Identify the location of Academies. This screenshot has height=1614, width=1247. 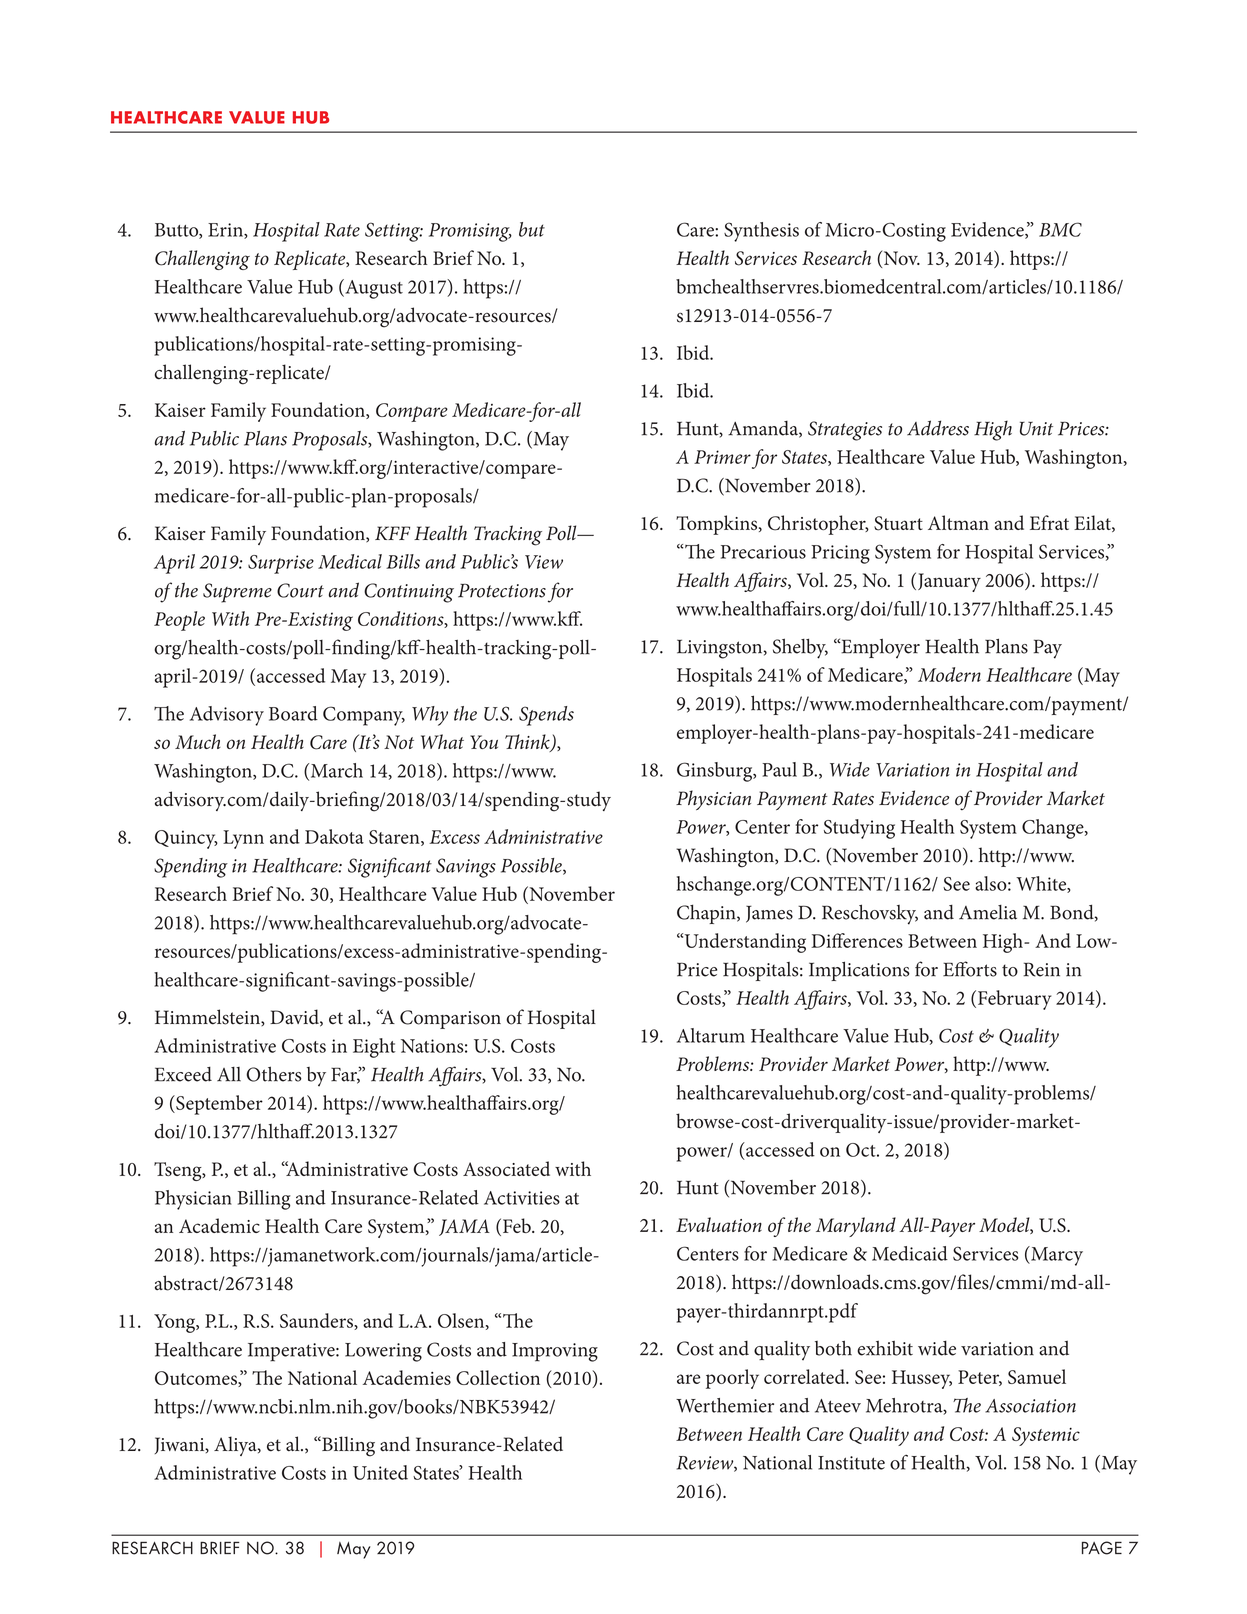
(407, 1377).
